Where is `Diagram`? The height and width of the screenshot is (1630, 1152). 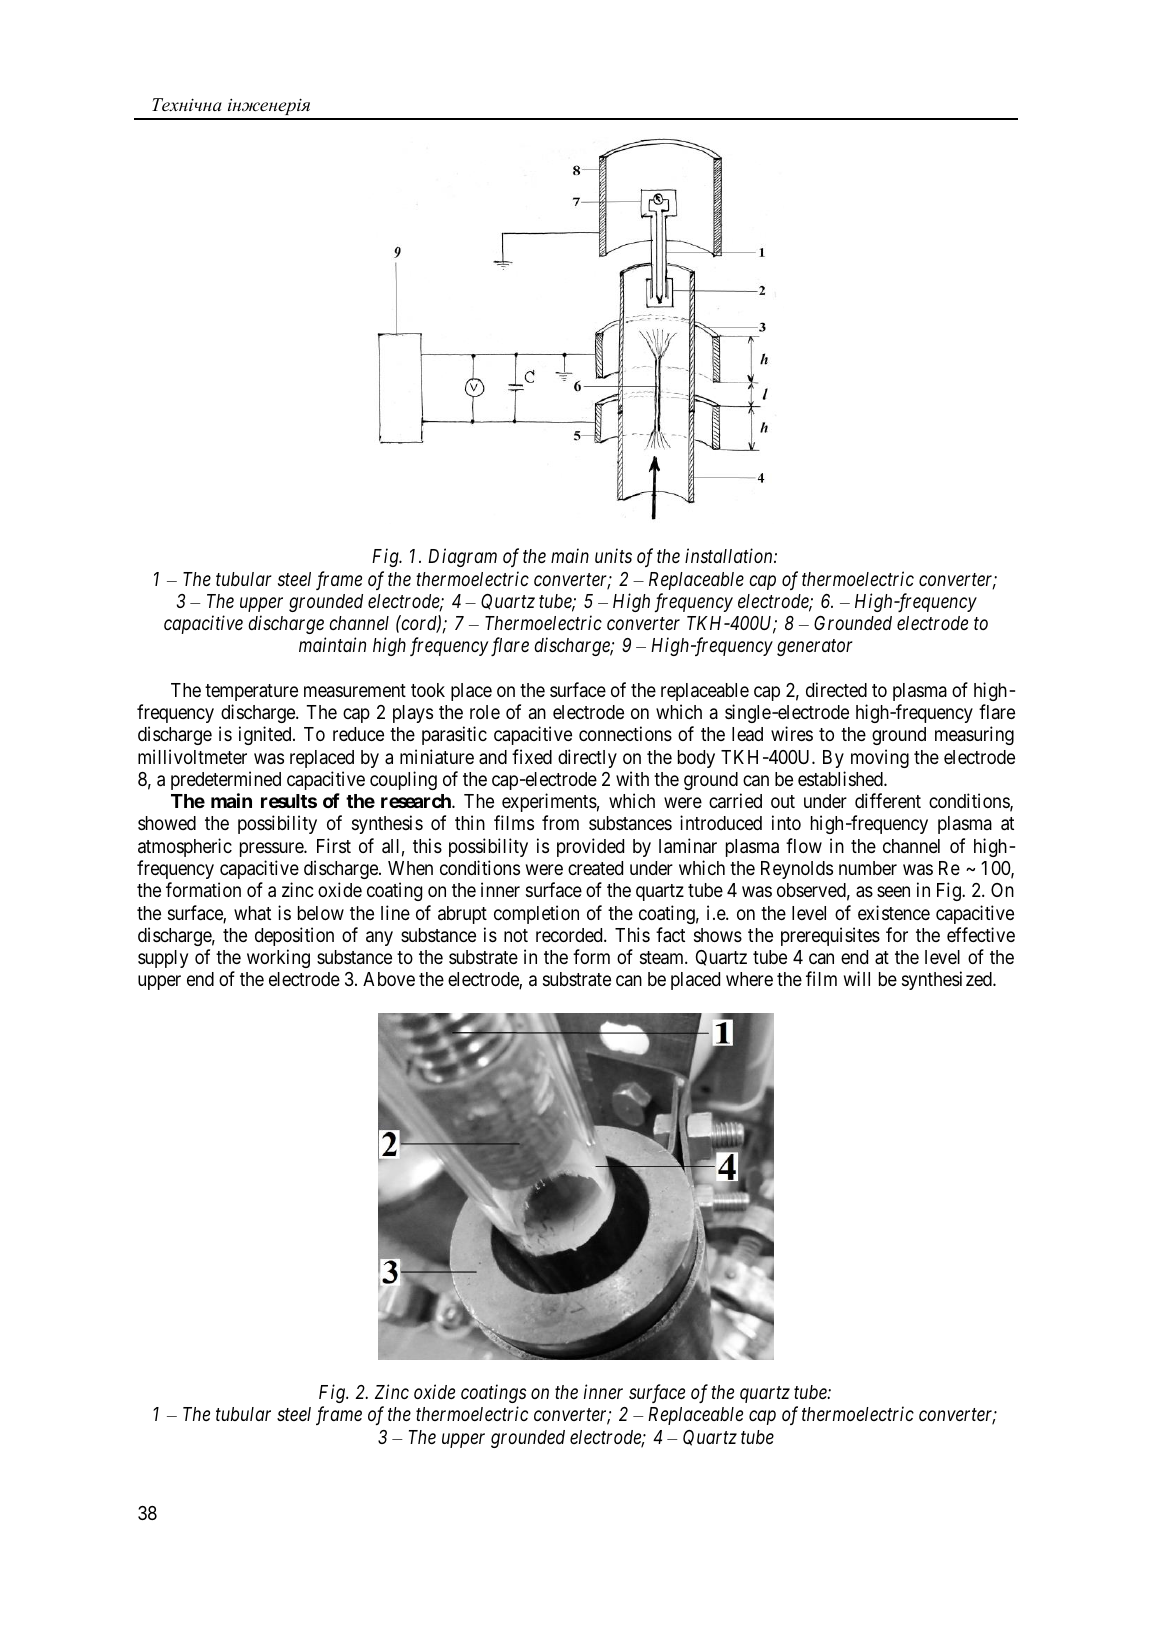 Diagram is located at coordinates (462, 558).
